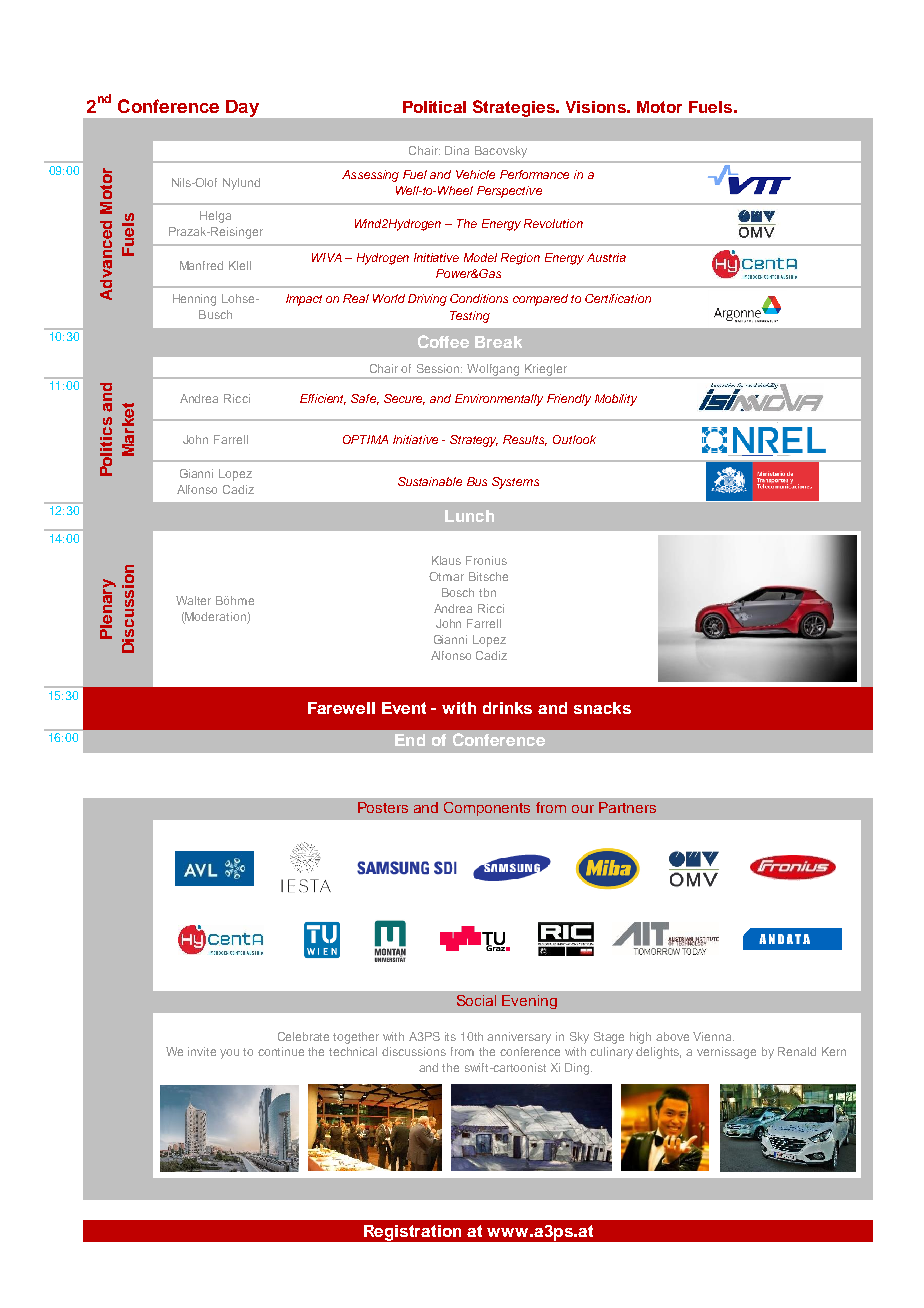 The width and height of the page is (924, 1308). What do you see at coordinates (281, 1051) in the page?
I see `continue` at bounding box center [281, 1051].
